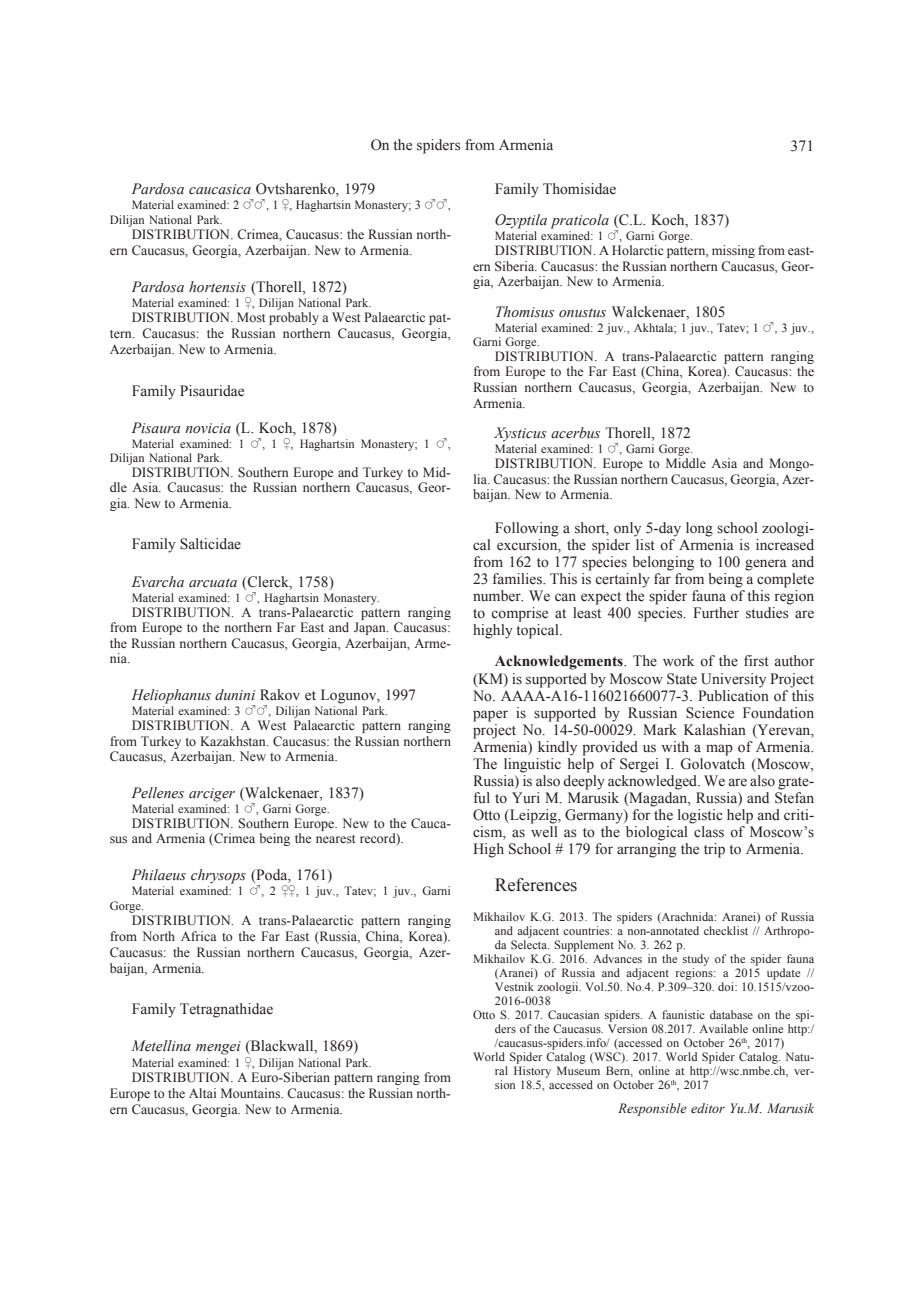  Describe the element at coordinates (578, 1070) in the image. I see `Museum` at that location.
